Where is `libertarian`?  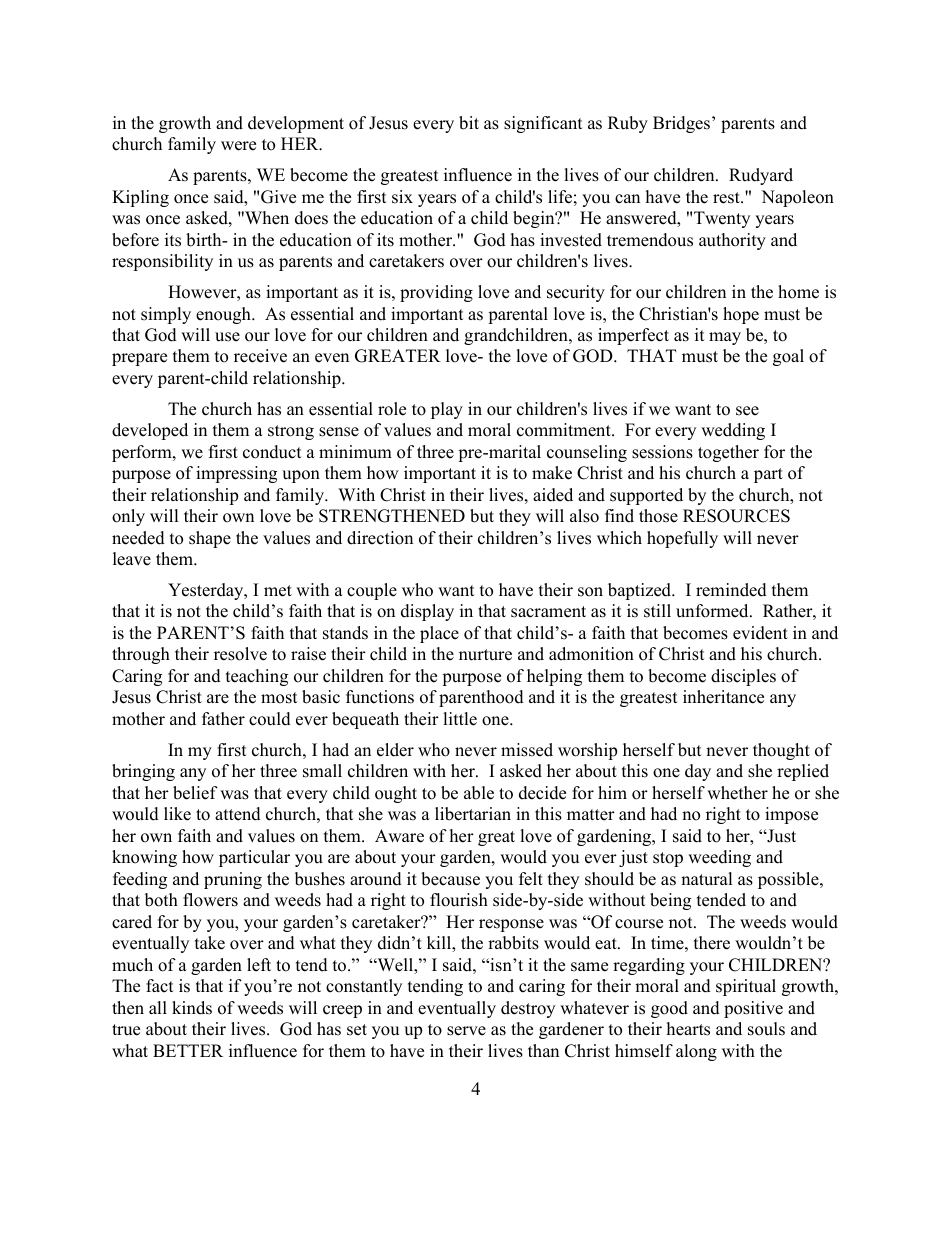
libertarian is located at coordinates (473, 814).
